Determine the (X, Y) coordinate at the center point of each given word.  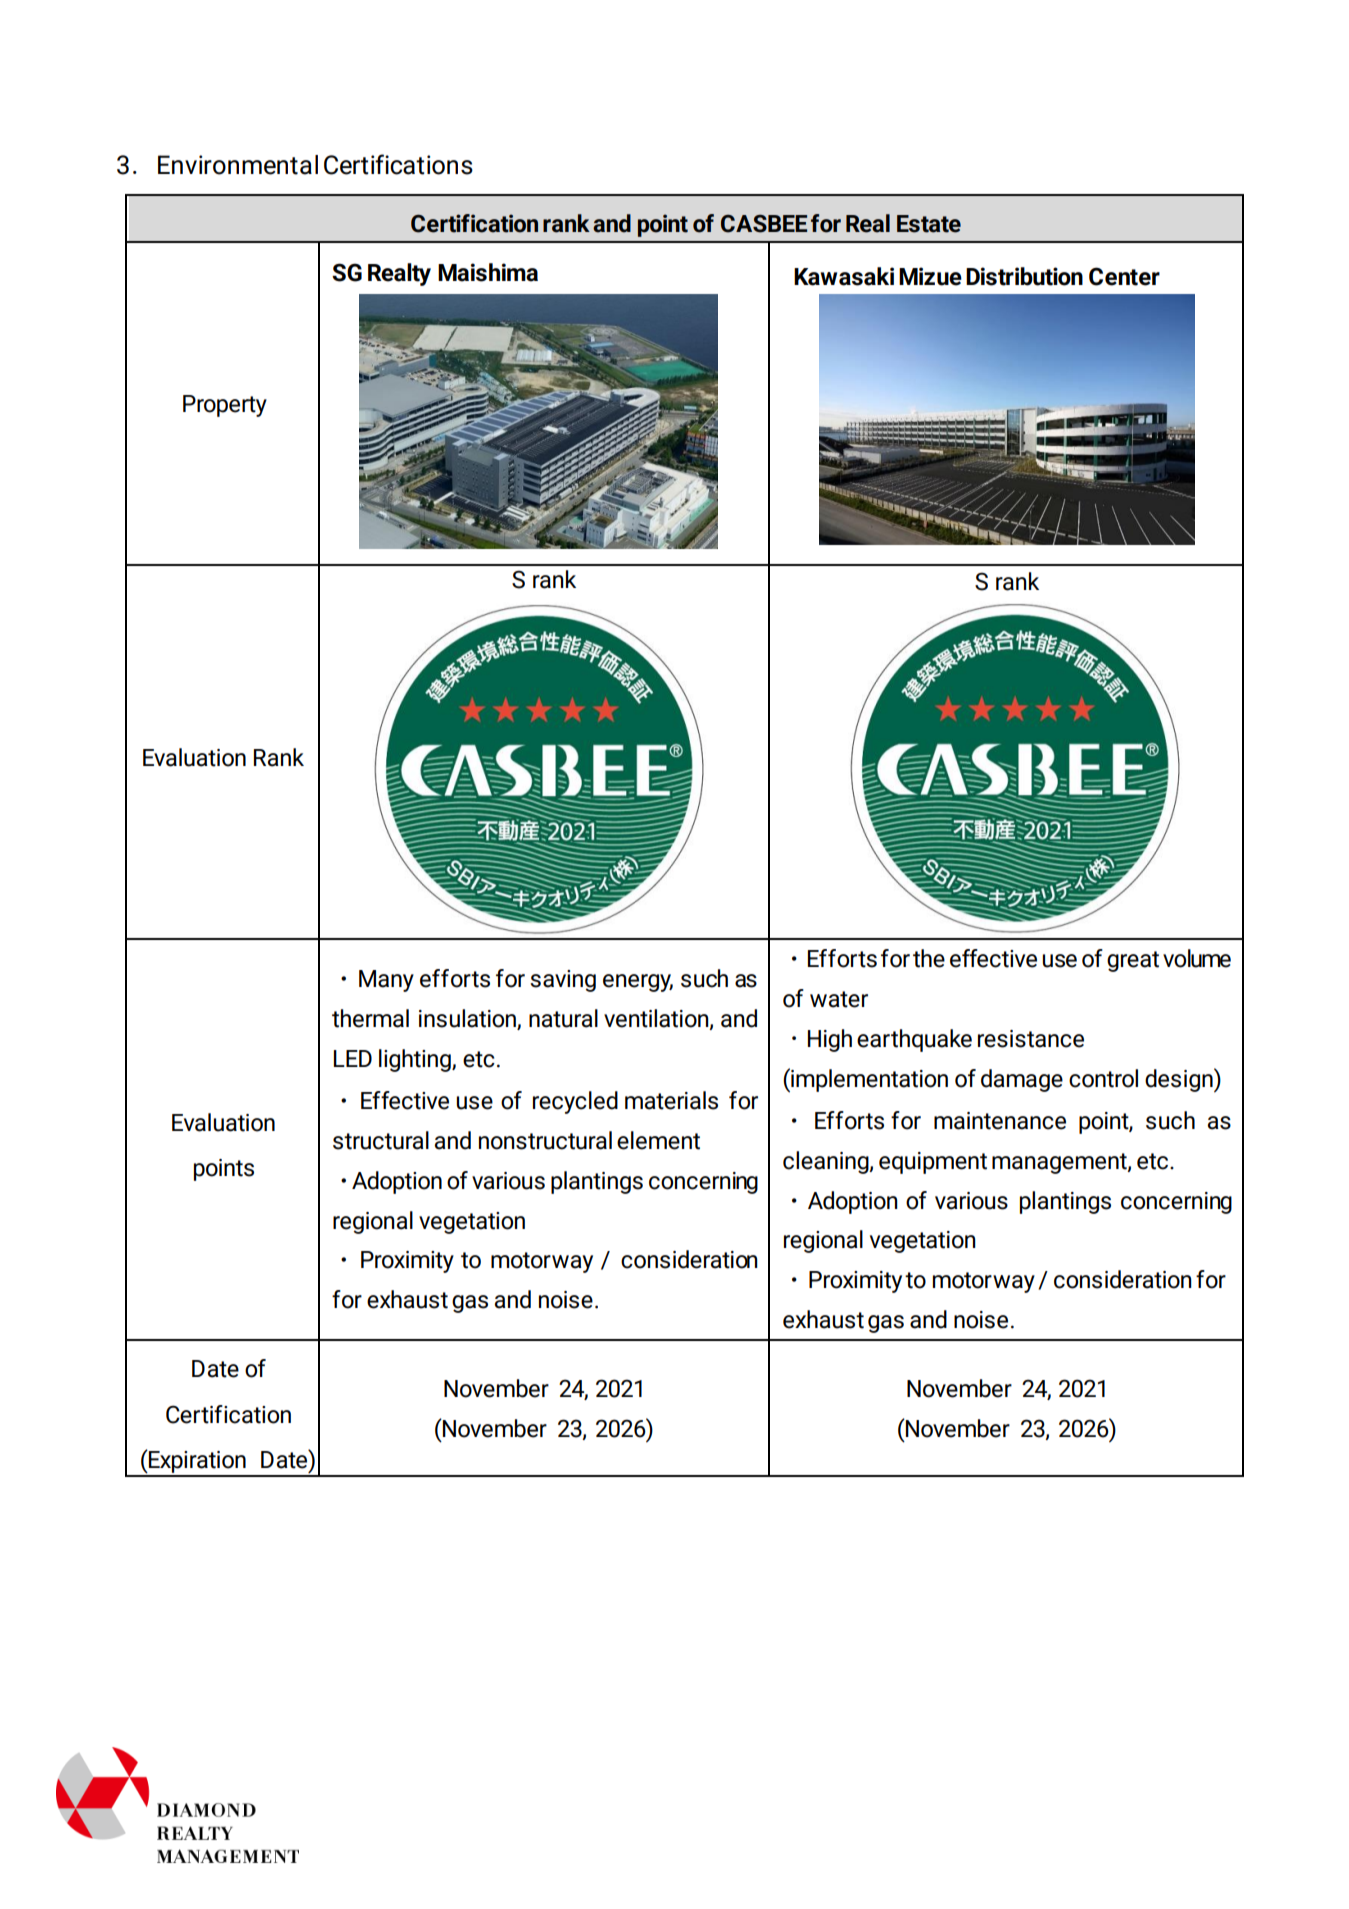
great (1133, 961)
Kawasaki (844, 276)
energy (638, 983)
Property (225, 406)
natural (563, 1018)
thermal (370, 1018)
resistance (1031, 1039)
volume (1197, 958)
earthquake (914, 1040)
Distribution (1024, 276)
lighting (416, 1060)
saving (563, 981)
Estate (929, 224)
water (839, 999)
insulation (468, 1019)
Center (1124, 276)
